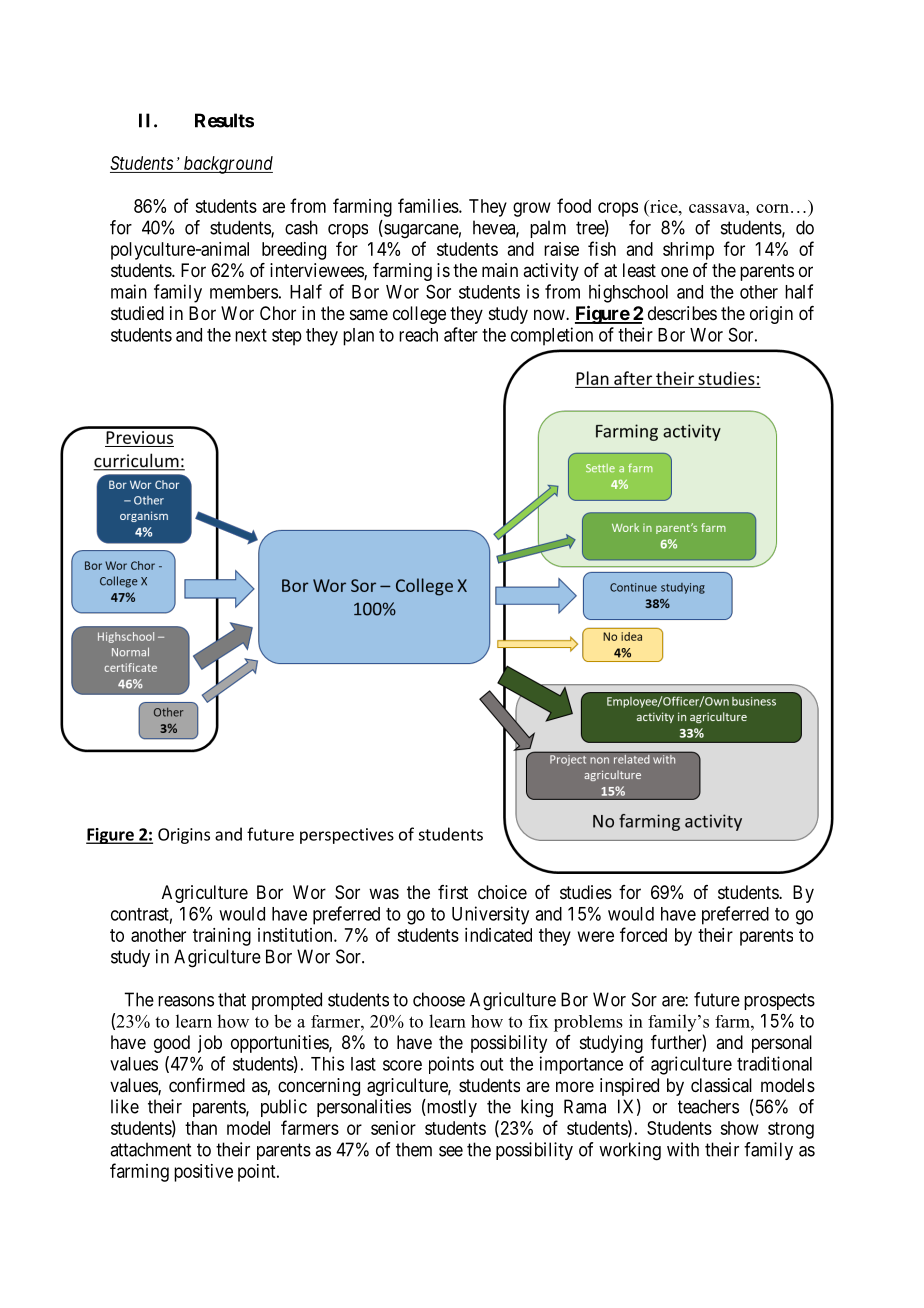 The height and width of the screenshot is (1308, 924). Describe the element at coordinates (451, 1151) in the screenshot. I see `see` at that location.
